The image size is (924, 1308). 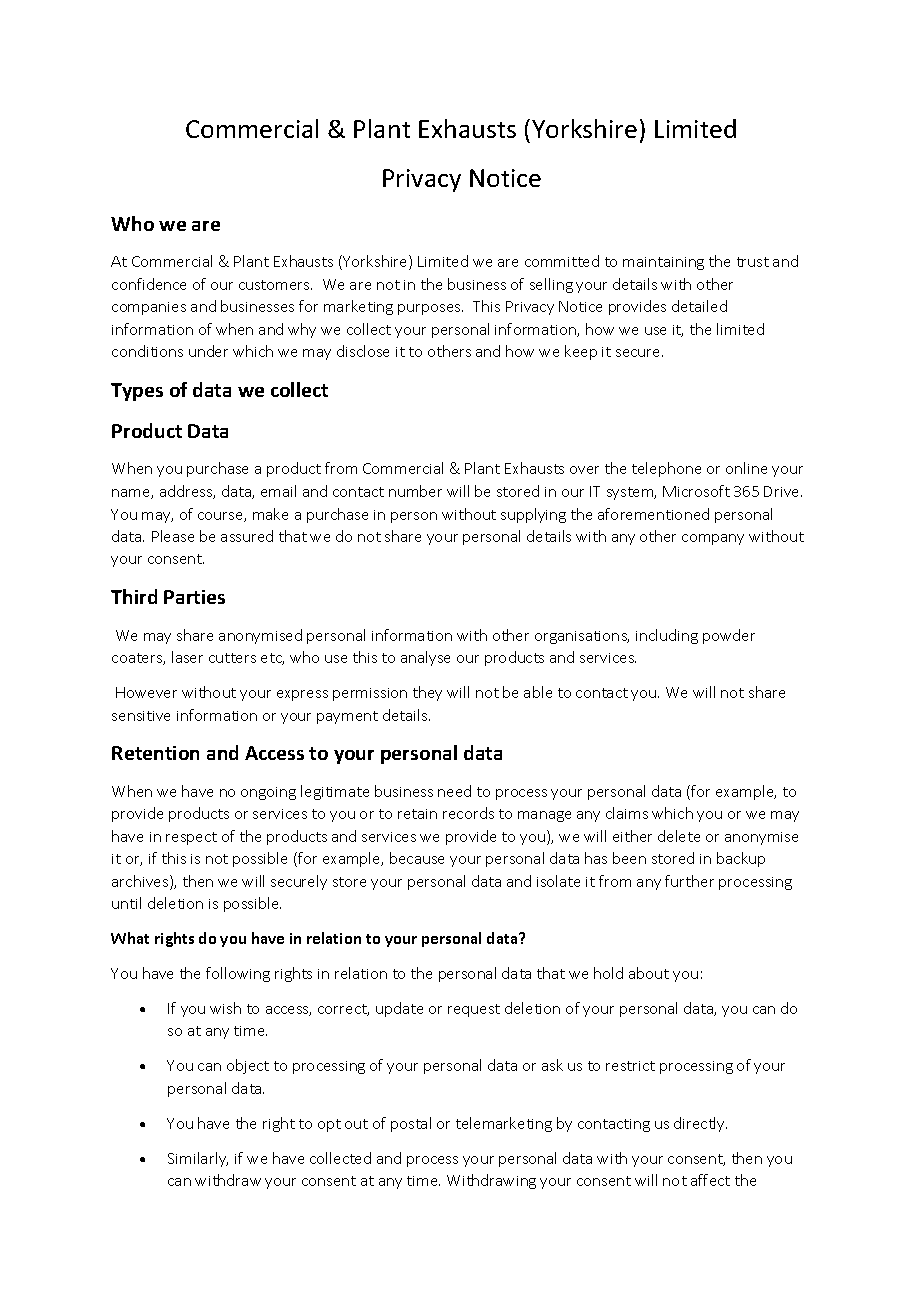 What do you see at coordinates (191, 838) in the screenshot?
I see `respect` at bounding box center [191, 838].
